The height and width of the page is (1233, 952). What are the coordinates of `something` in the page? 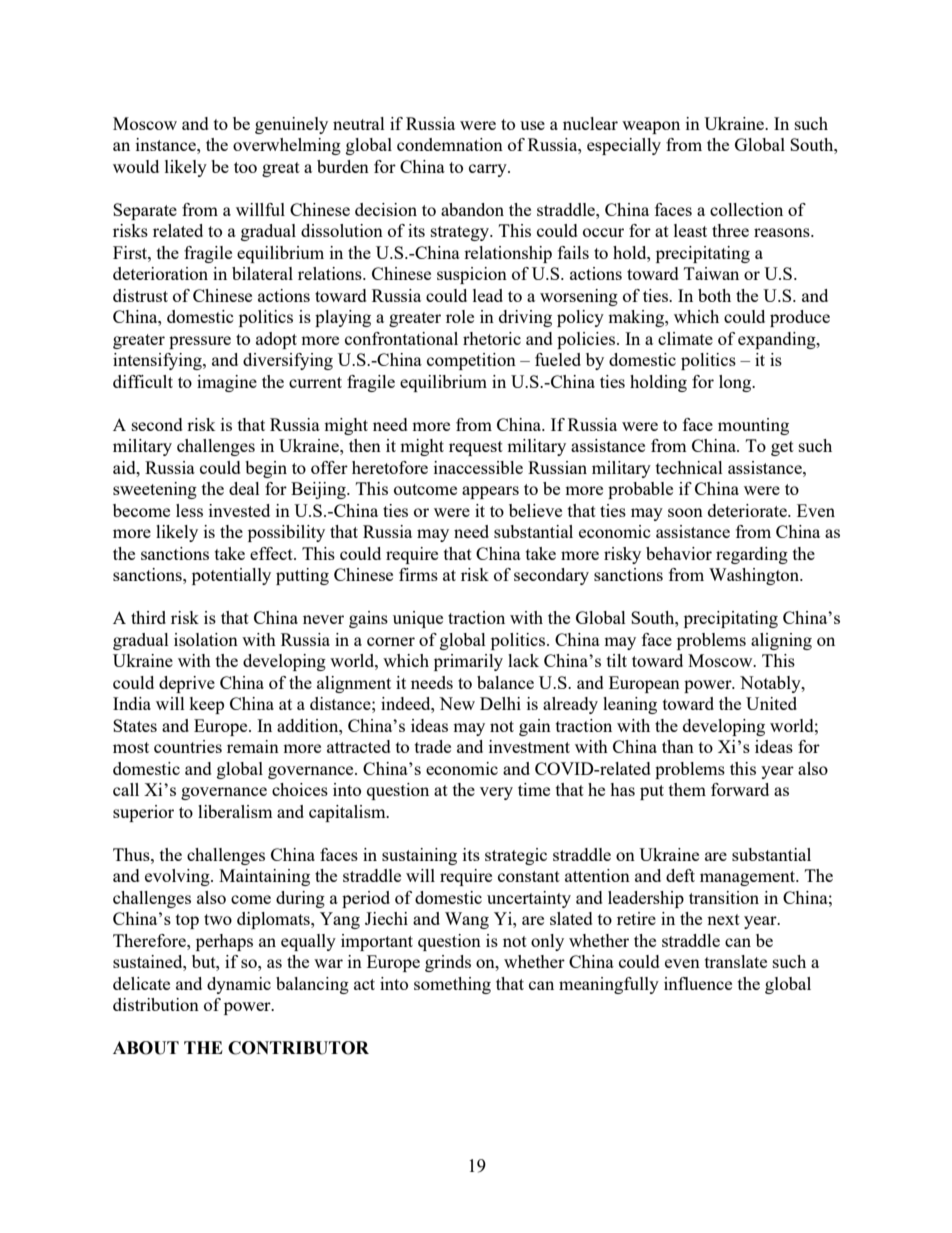 It's located at (452, 985).
